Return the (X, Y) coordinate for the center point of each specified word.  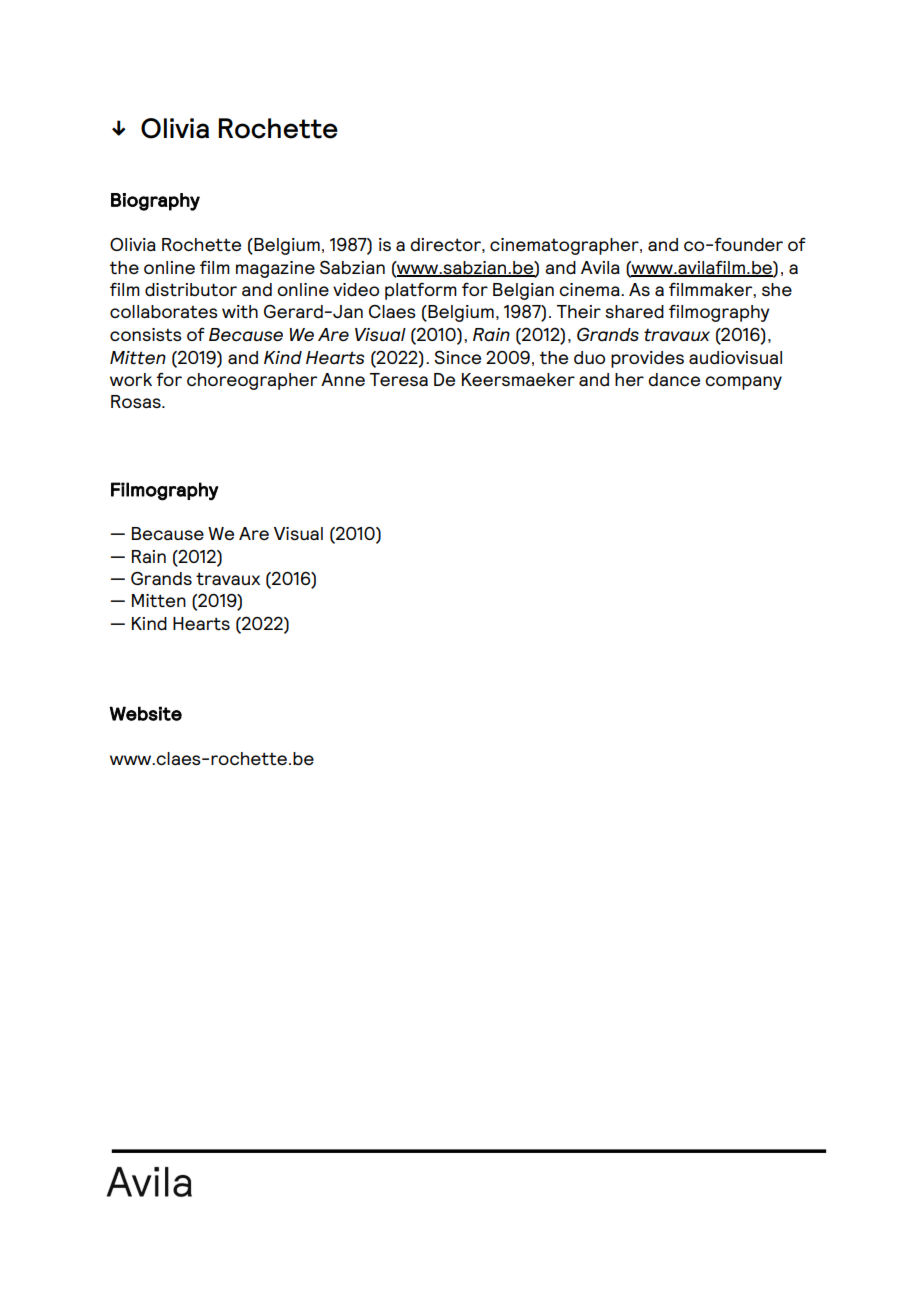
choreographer (252, 381)
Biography (155, 202)
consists (146, 334)
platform (421, 291)
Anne (343, 379)
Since (457, 357)
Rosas (137, 401)
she (777, 289)
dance (674, 379)
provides (647, 359)
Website (145, 713)
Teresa (399, 379)
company (743, 383)
